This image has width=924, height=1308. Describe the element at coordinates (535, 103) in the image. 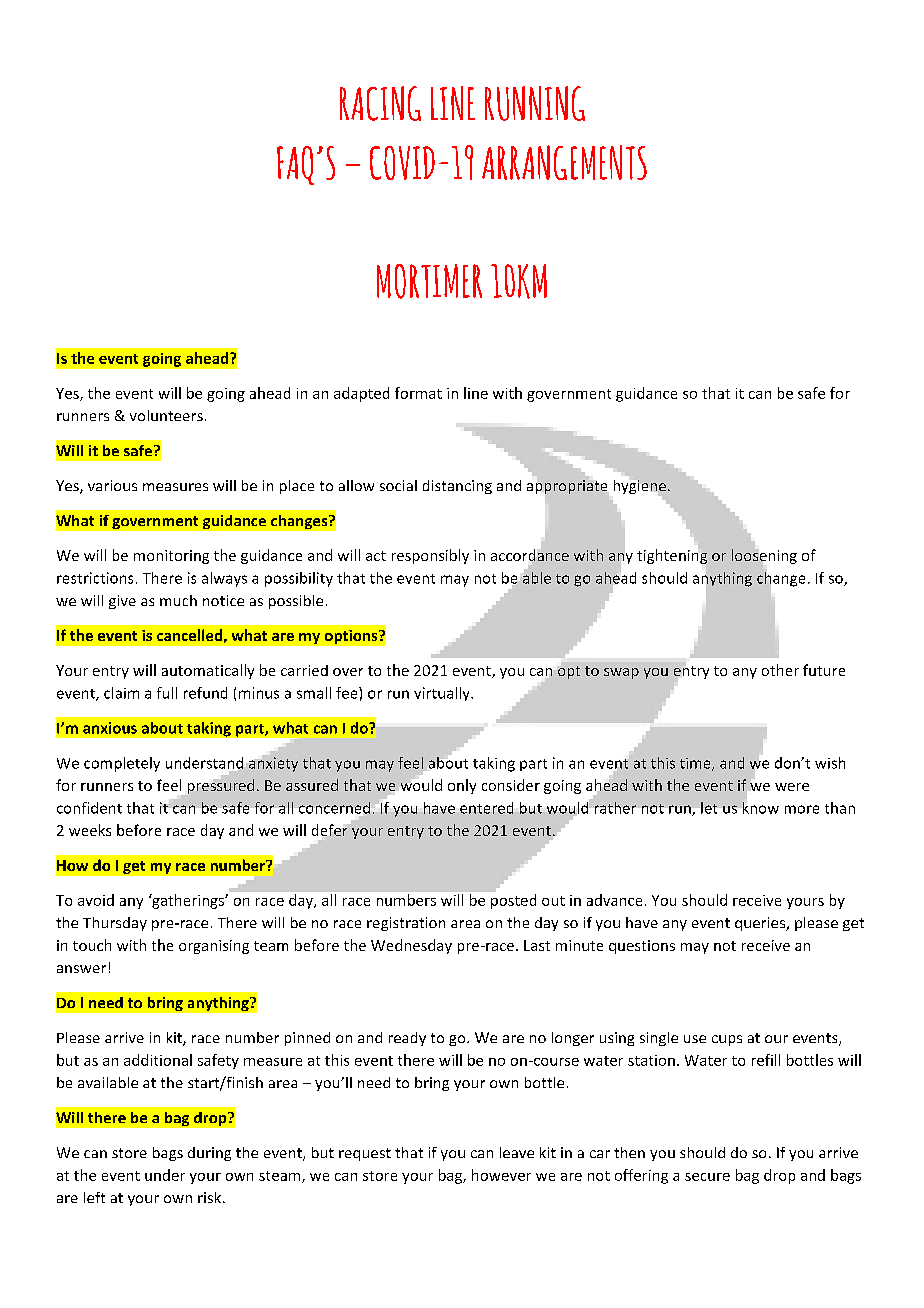

I see `RUNNING` at that location.
